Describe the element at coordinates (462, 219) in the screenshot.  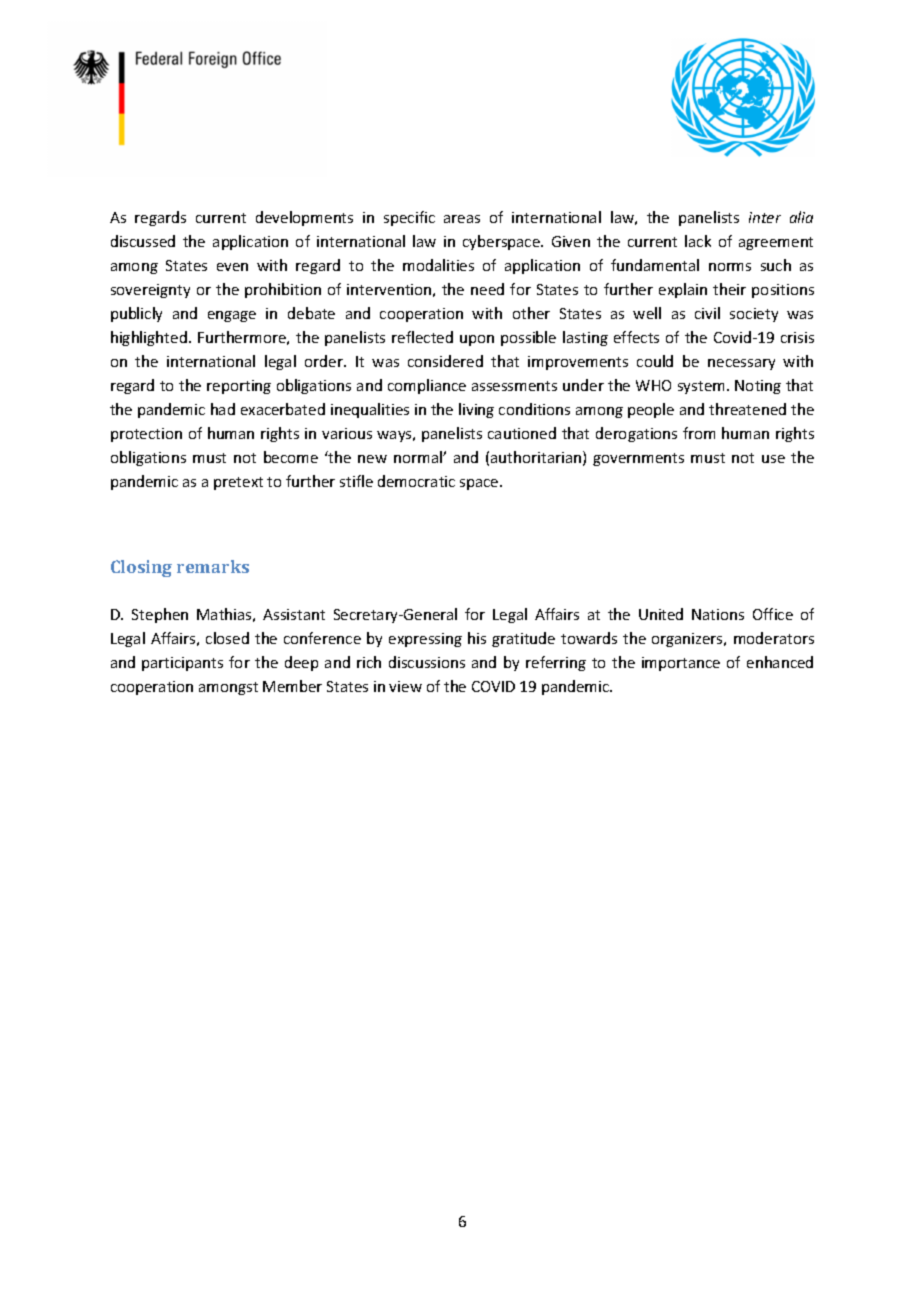
I see `areas` at that location.
